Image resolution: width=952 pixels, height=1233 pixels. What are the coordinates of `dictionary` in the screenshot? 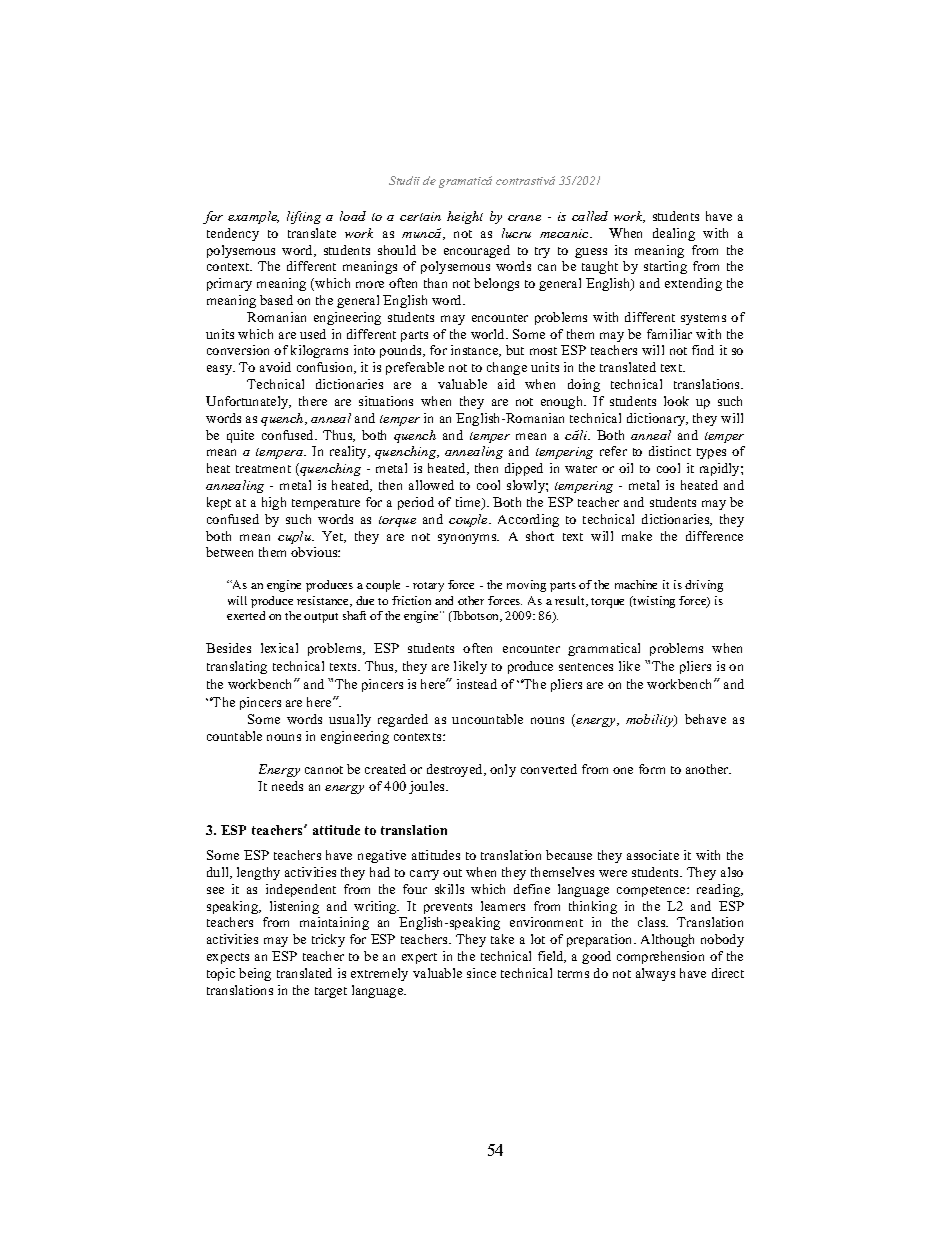 It's located at (657, 419).
